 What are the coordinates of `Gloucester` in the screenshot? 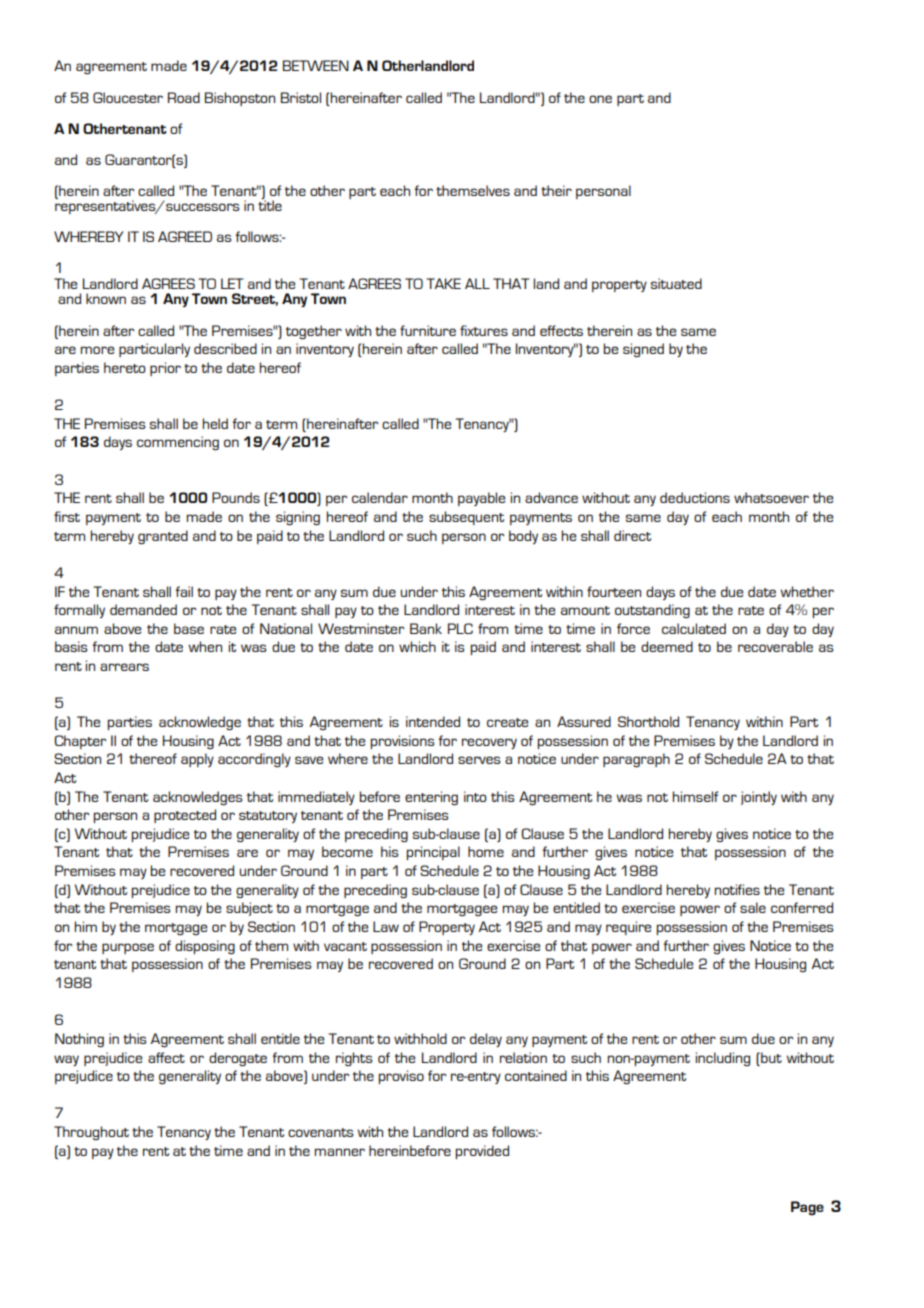 It's located at (128, 97).
